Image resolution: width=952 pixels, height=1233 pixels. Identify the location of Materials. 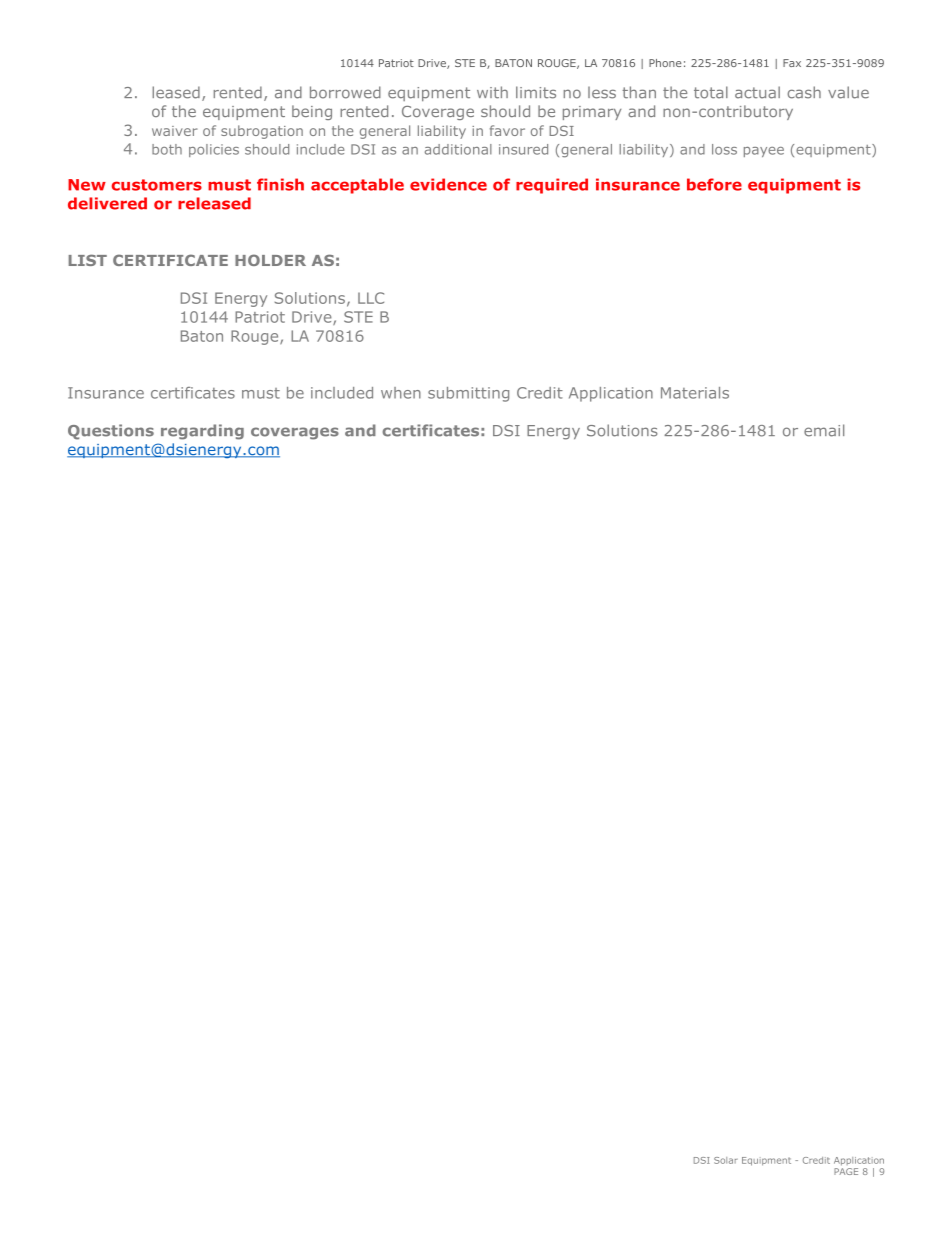
(695, 393).
